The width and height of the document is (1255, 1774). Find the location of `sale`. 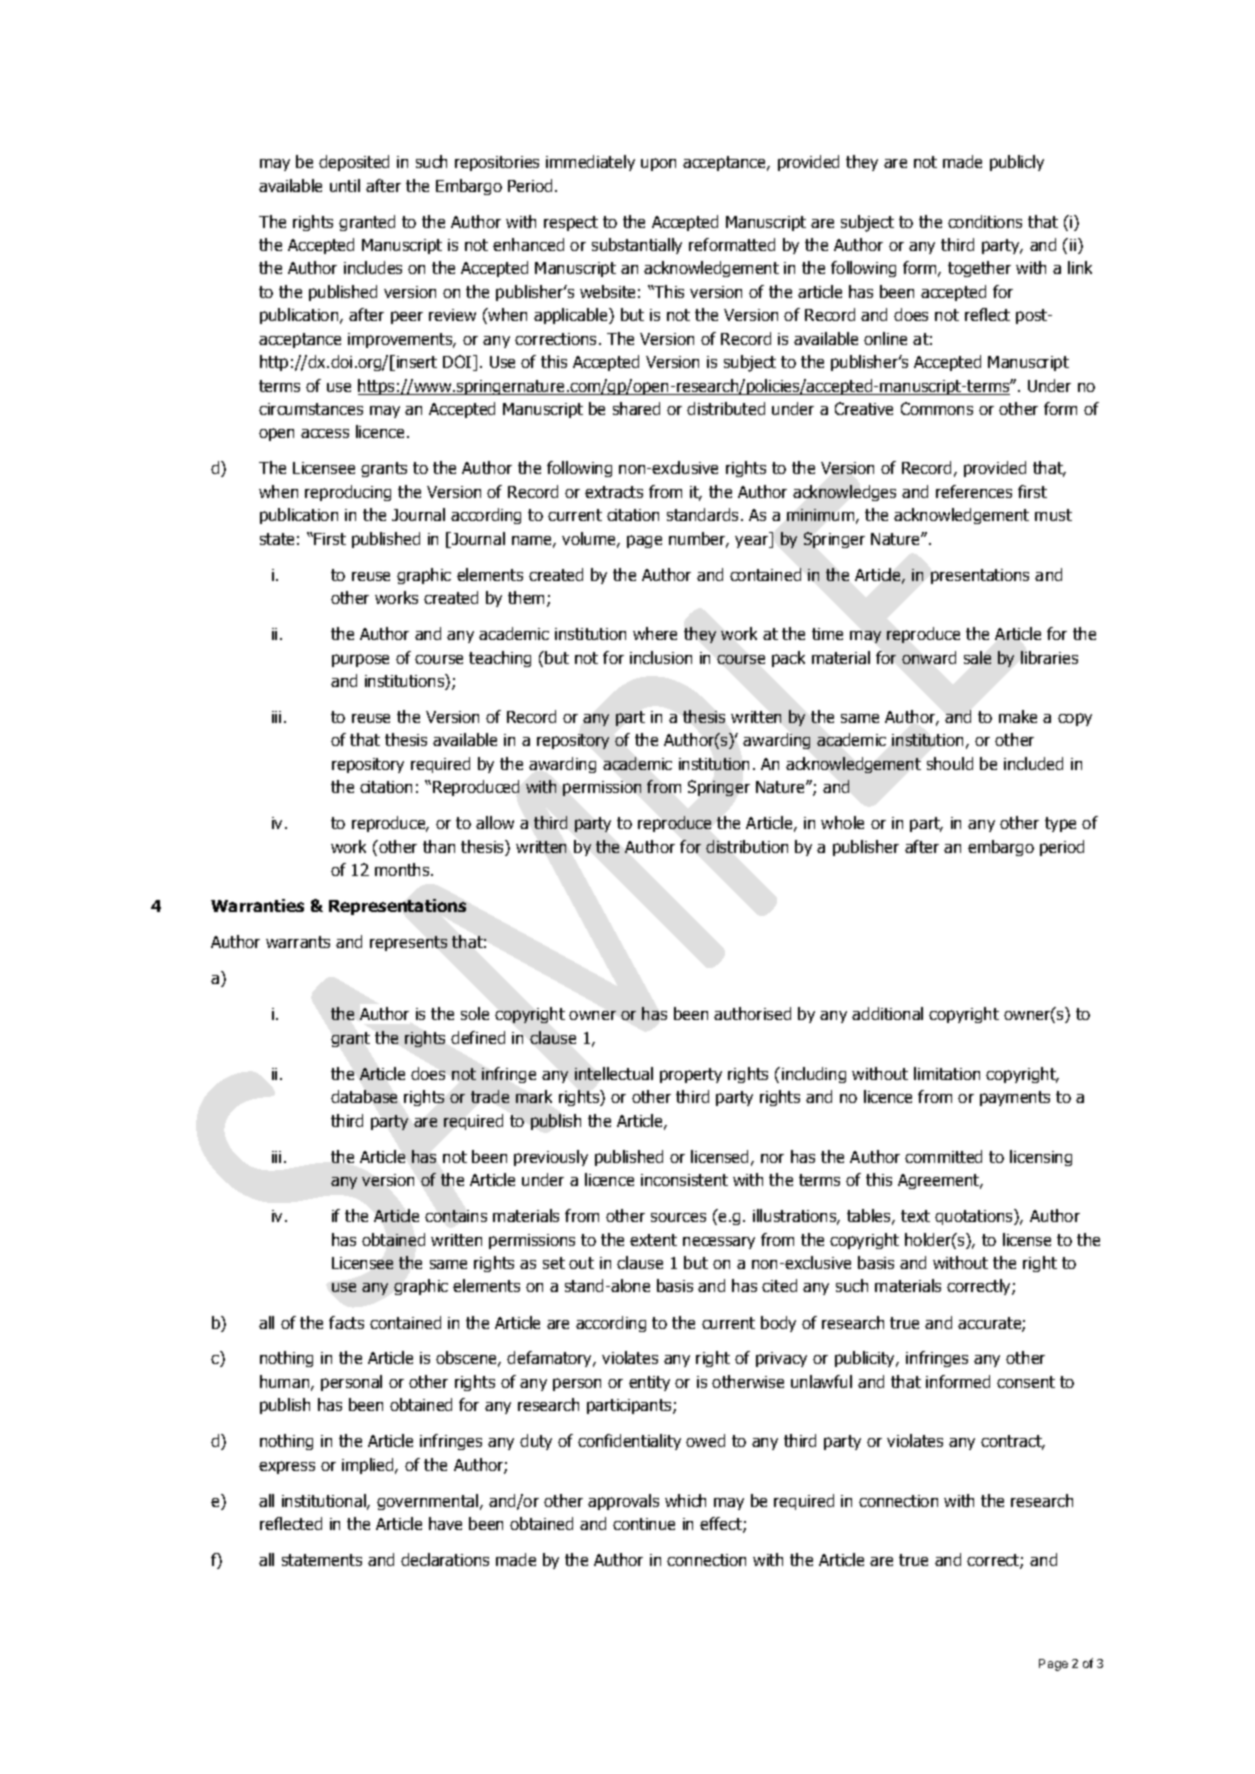

sale is located at coordinates (977, 657).
